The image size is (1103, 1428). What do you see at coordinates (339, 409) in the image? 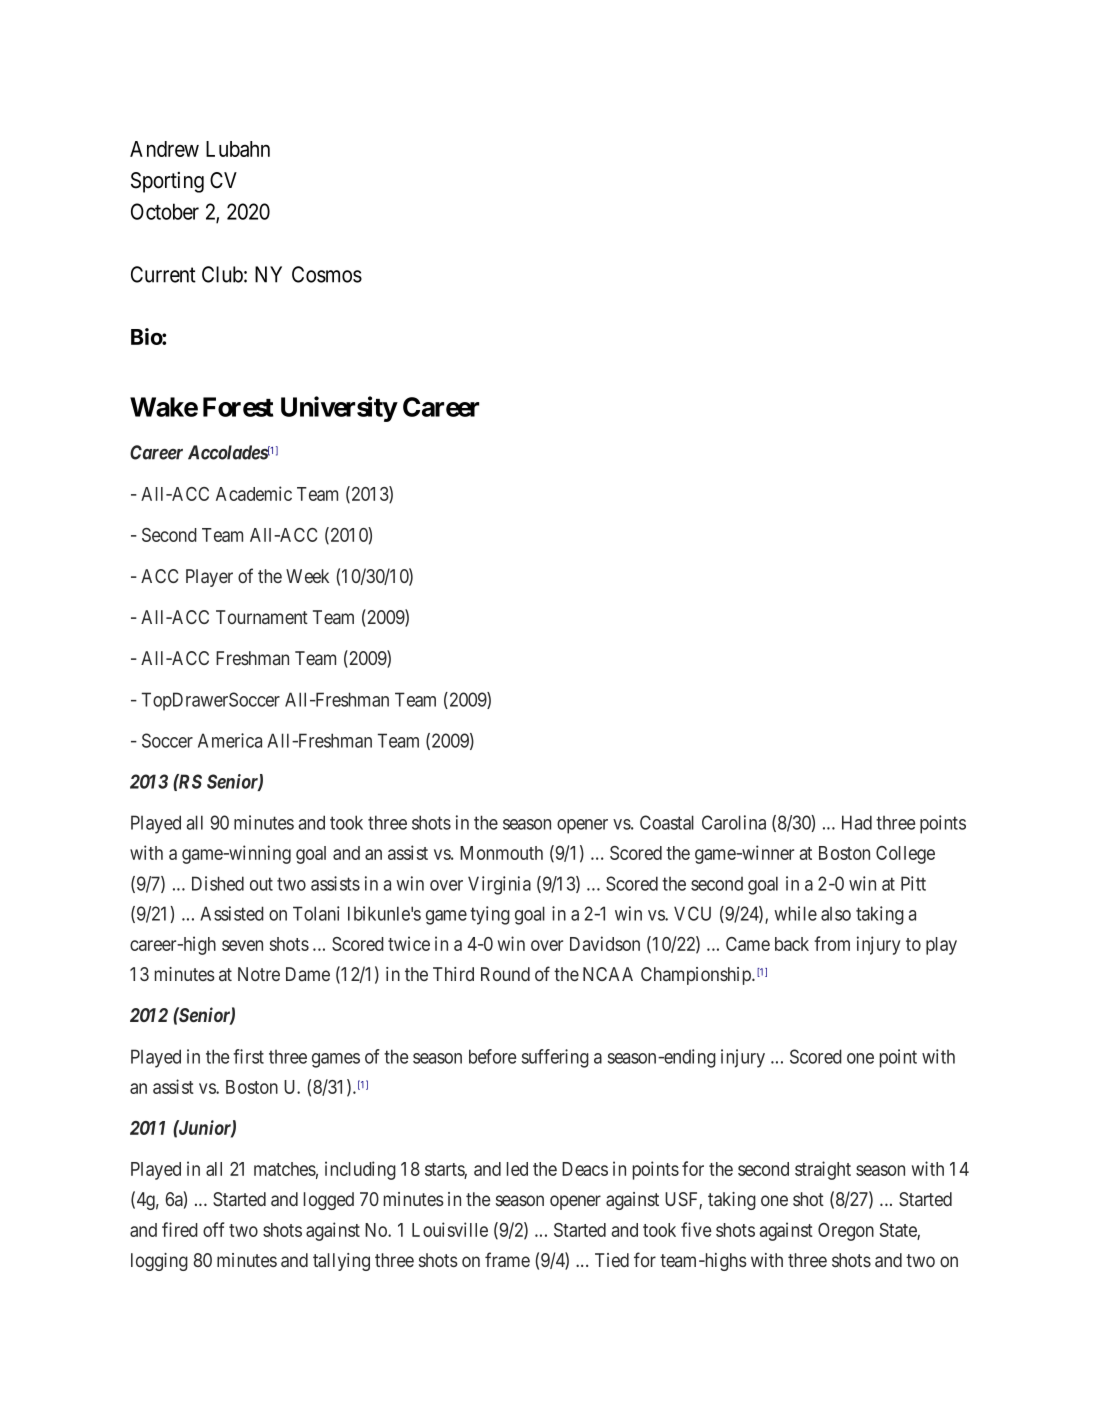
I see `University` at bounding box center [339, 409].
